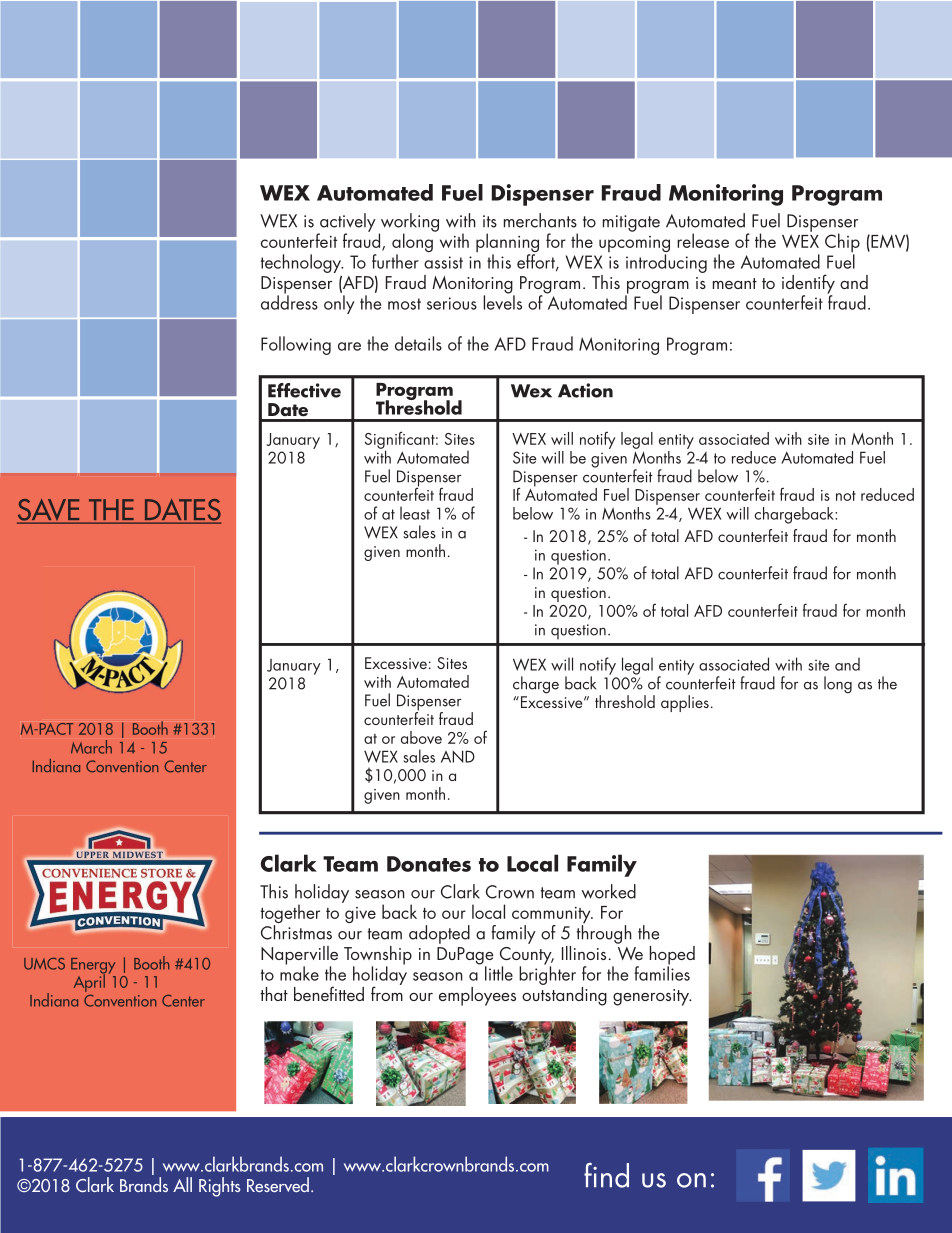  What do you see at coordinates (278, 1184) in the document?
I see `Reserved` at bounding box center [278, 1184].
